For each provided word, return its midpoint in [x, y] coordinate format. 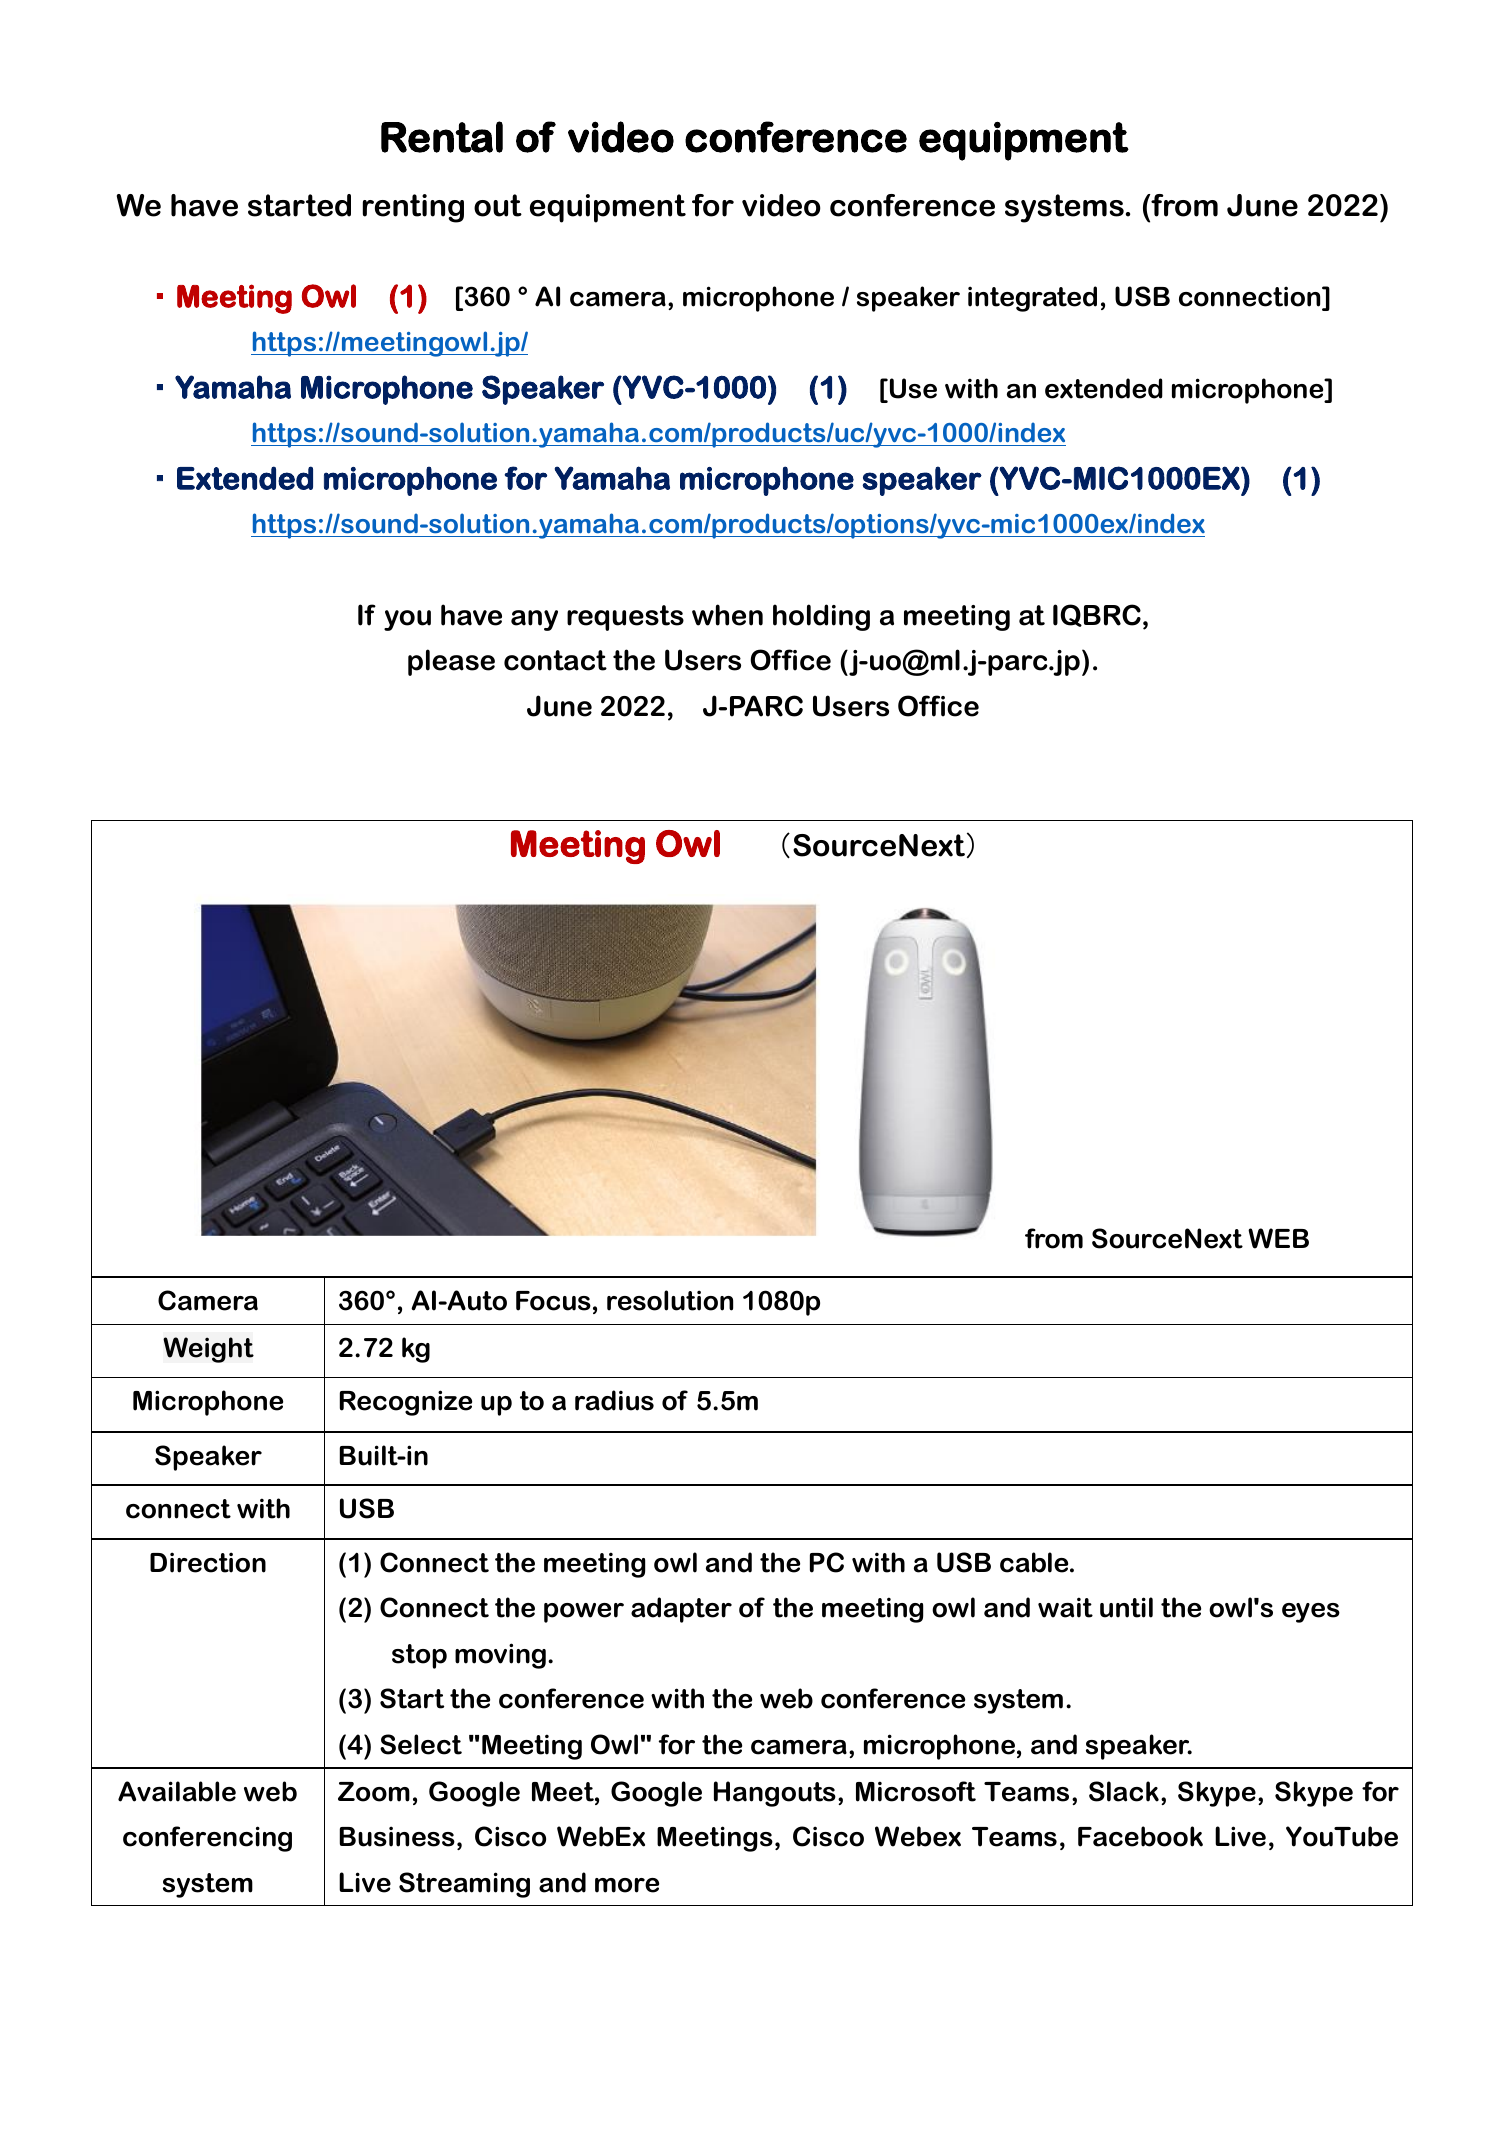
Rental [442, 137]
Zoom [374, 1792]
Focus [553, 1301]
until [1126, 1607]
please [451, 662]
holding [821, 617]
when [727, 615]
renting [413, 208]
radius [614, 1400]
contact [555, 660]
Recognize [406, 1403]
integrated [1032, 299]
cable [1035, 1562]
